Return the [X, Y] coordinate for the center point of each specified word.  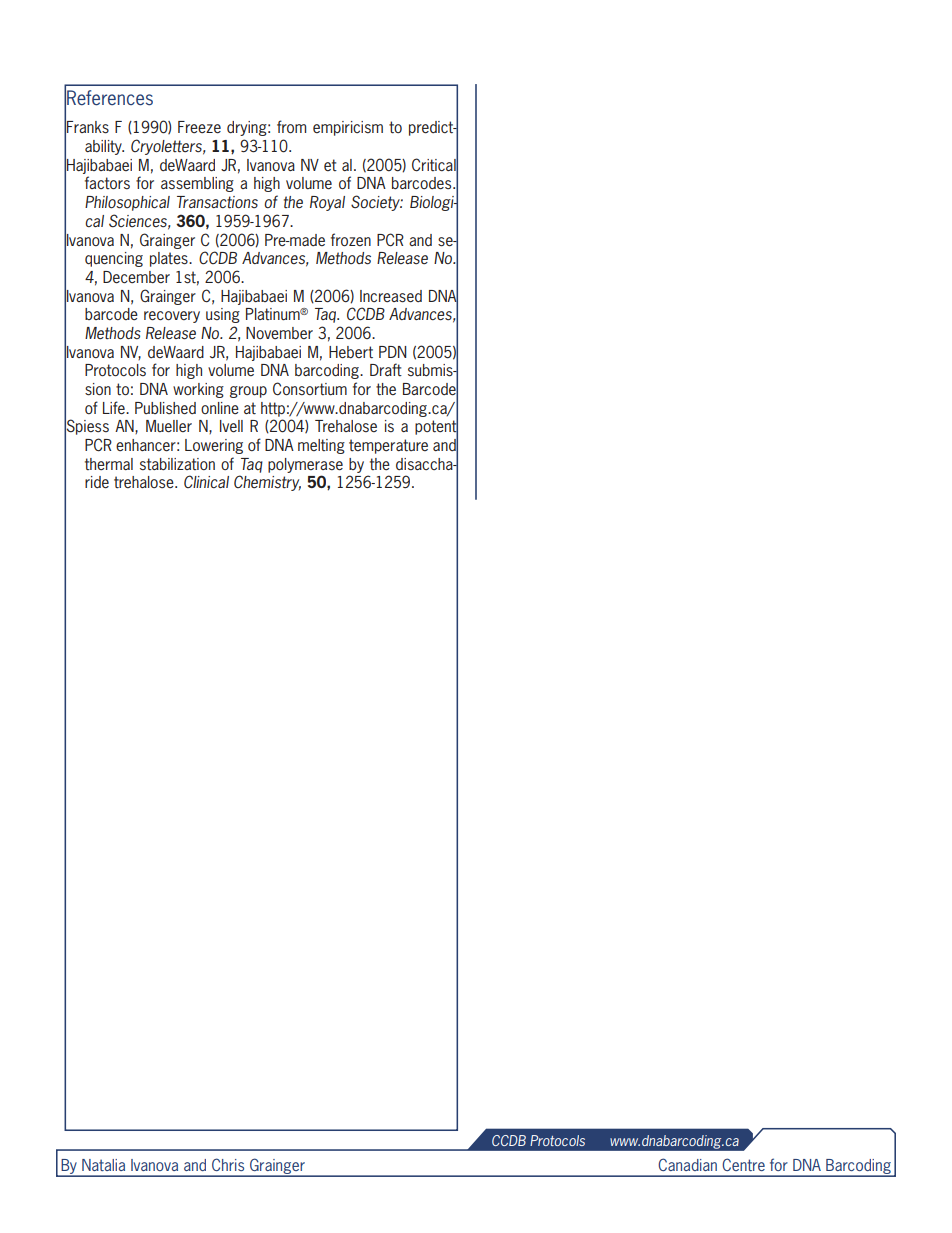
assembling [197, 184]
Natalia [103, 1165]
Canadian [687, 1164]
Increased [391, 296]
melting [321, 446]
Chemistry [267, 483]
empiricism [348, 128]
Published [165, 408]
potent [436, 427]
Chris [228, 1164]
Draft [386, 369]
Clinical [206, 481]
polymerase [305, 465]
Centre [743, 1164]
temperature [388, 446]
